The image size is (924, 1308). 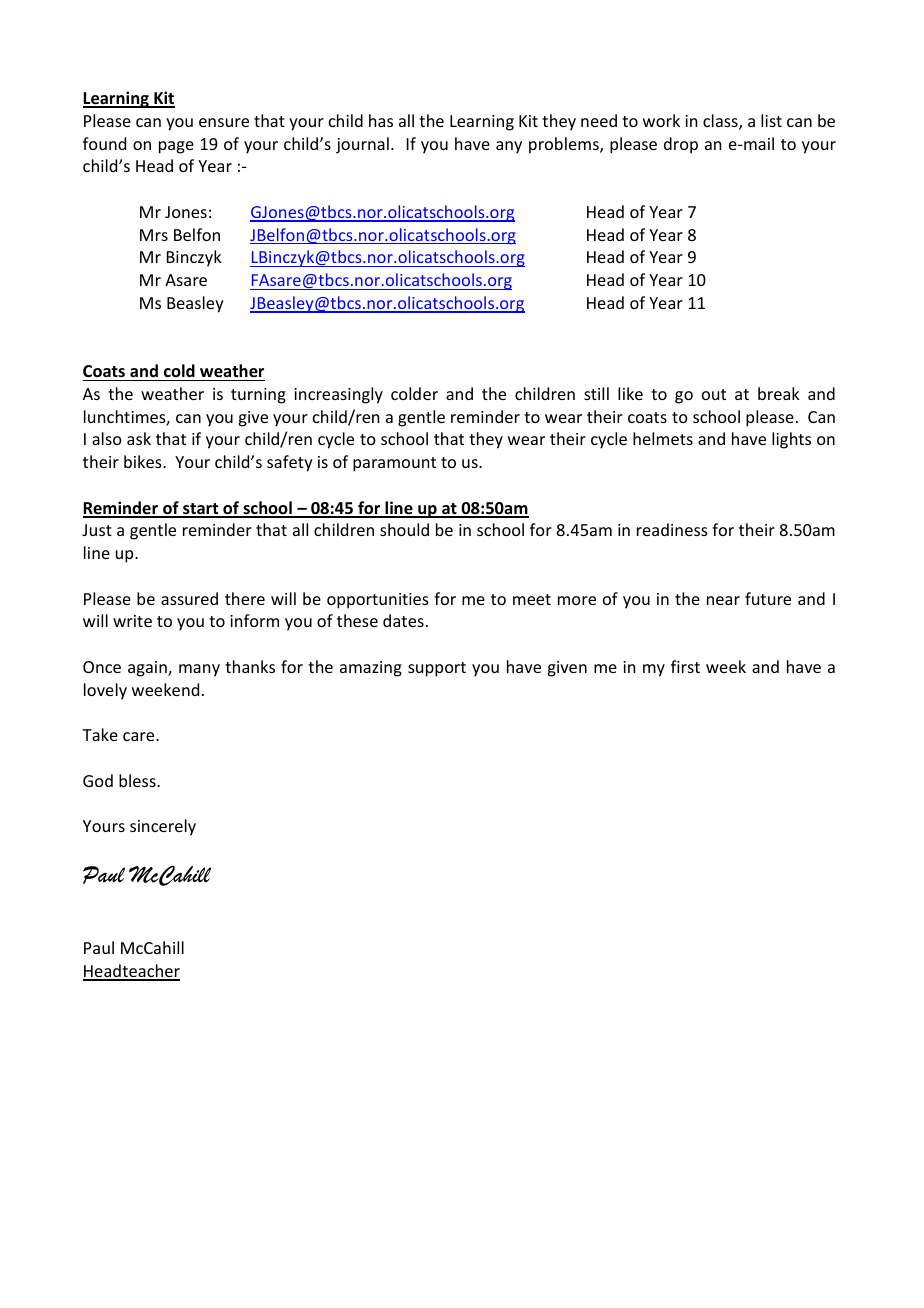 What do you see at coordinates (381, 120) in the page?
I see `has` at bounding box center [381, 120].
